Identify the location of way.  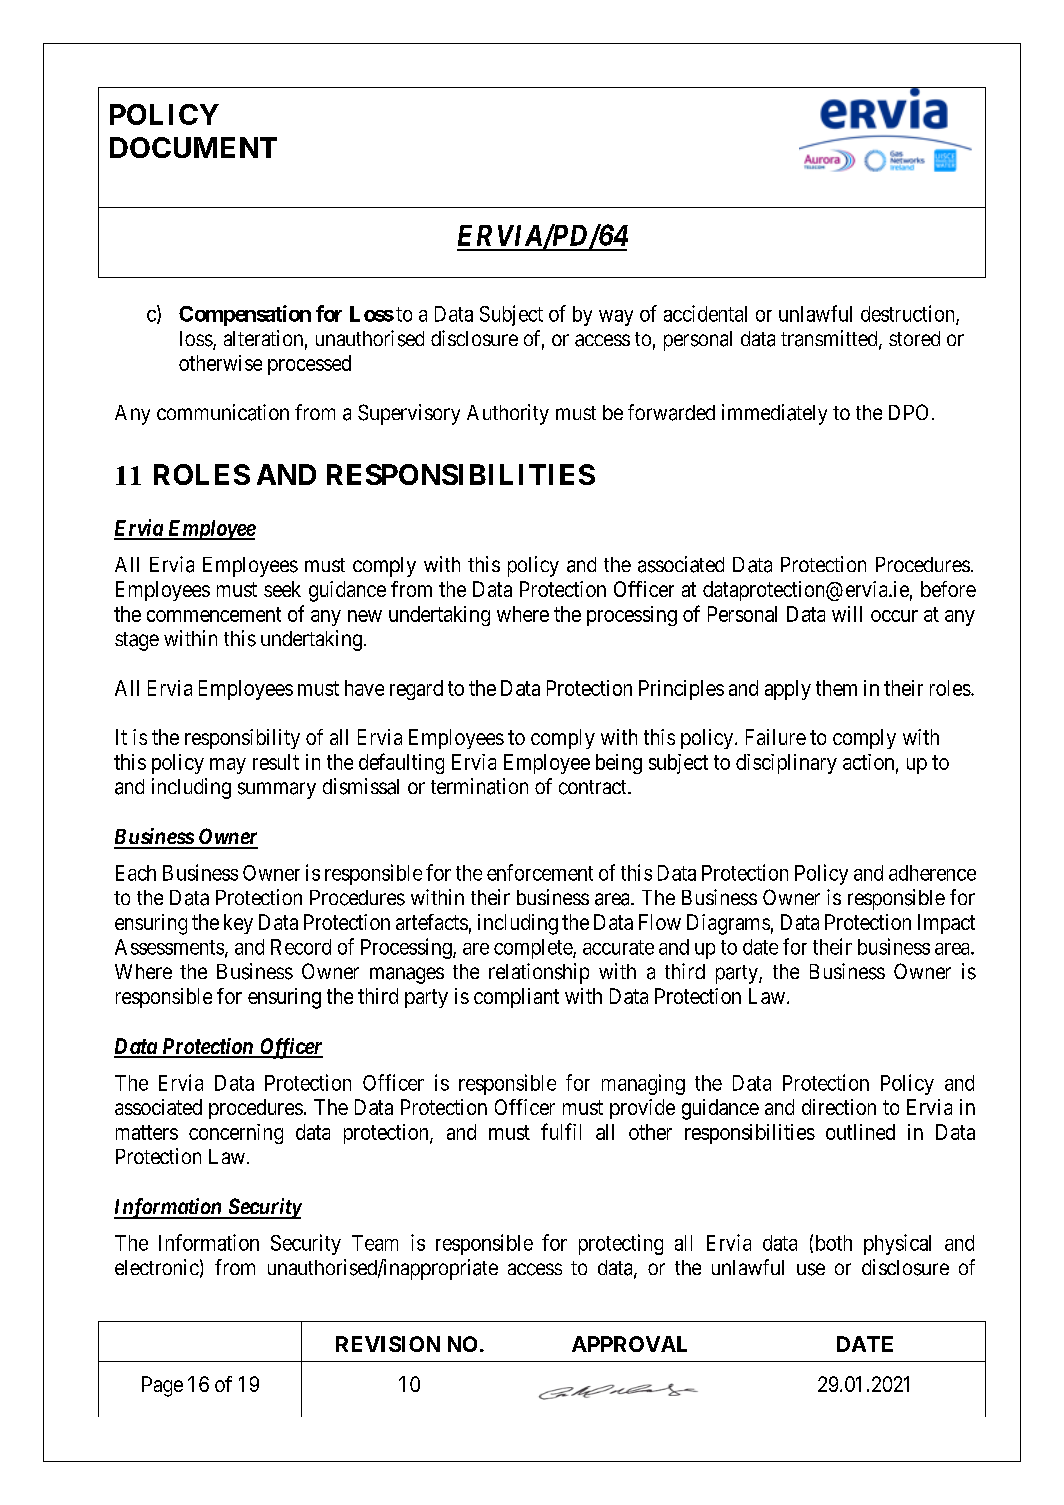
(616, 318).
